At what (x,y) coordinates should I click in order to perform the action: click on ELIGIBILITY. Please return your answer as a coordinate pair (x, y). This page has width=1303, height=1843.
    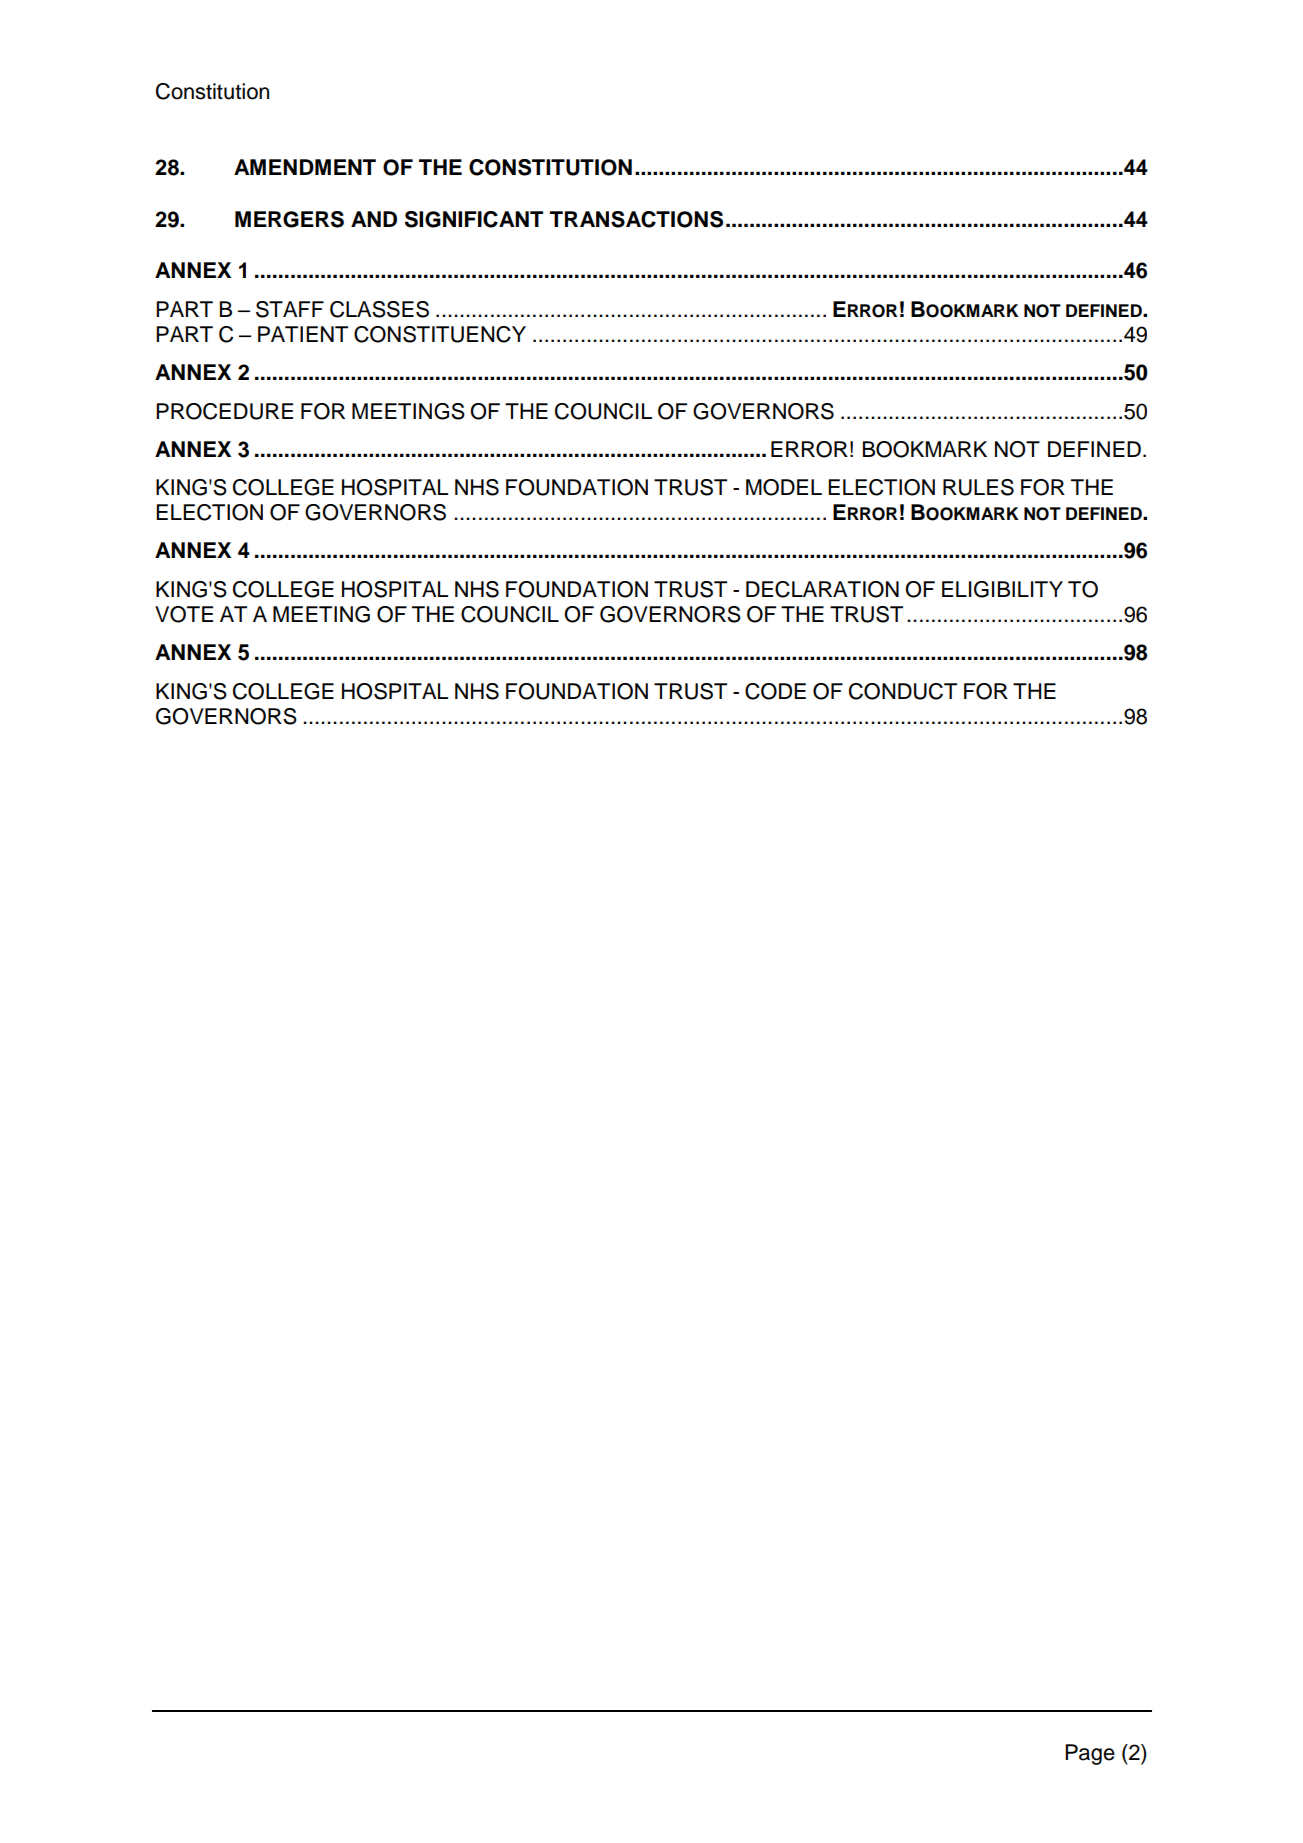
    Looking at the image, I should click on (1002, 589).
